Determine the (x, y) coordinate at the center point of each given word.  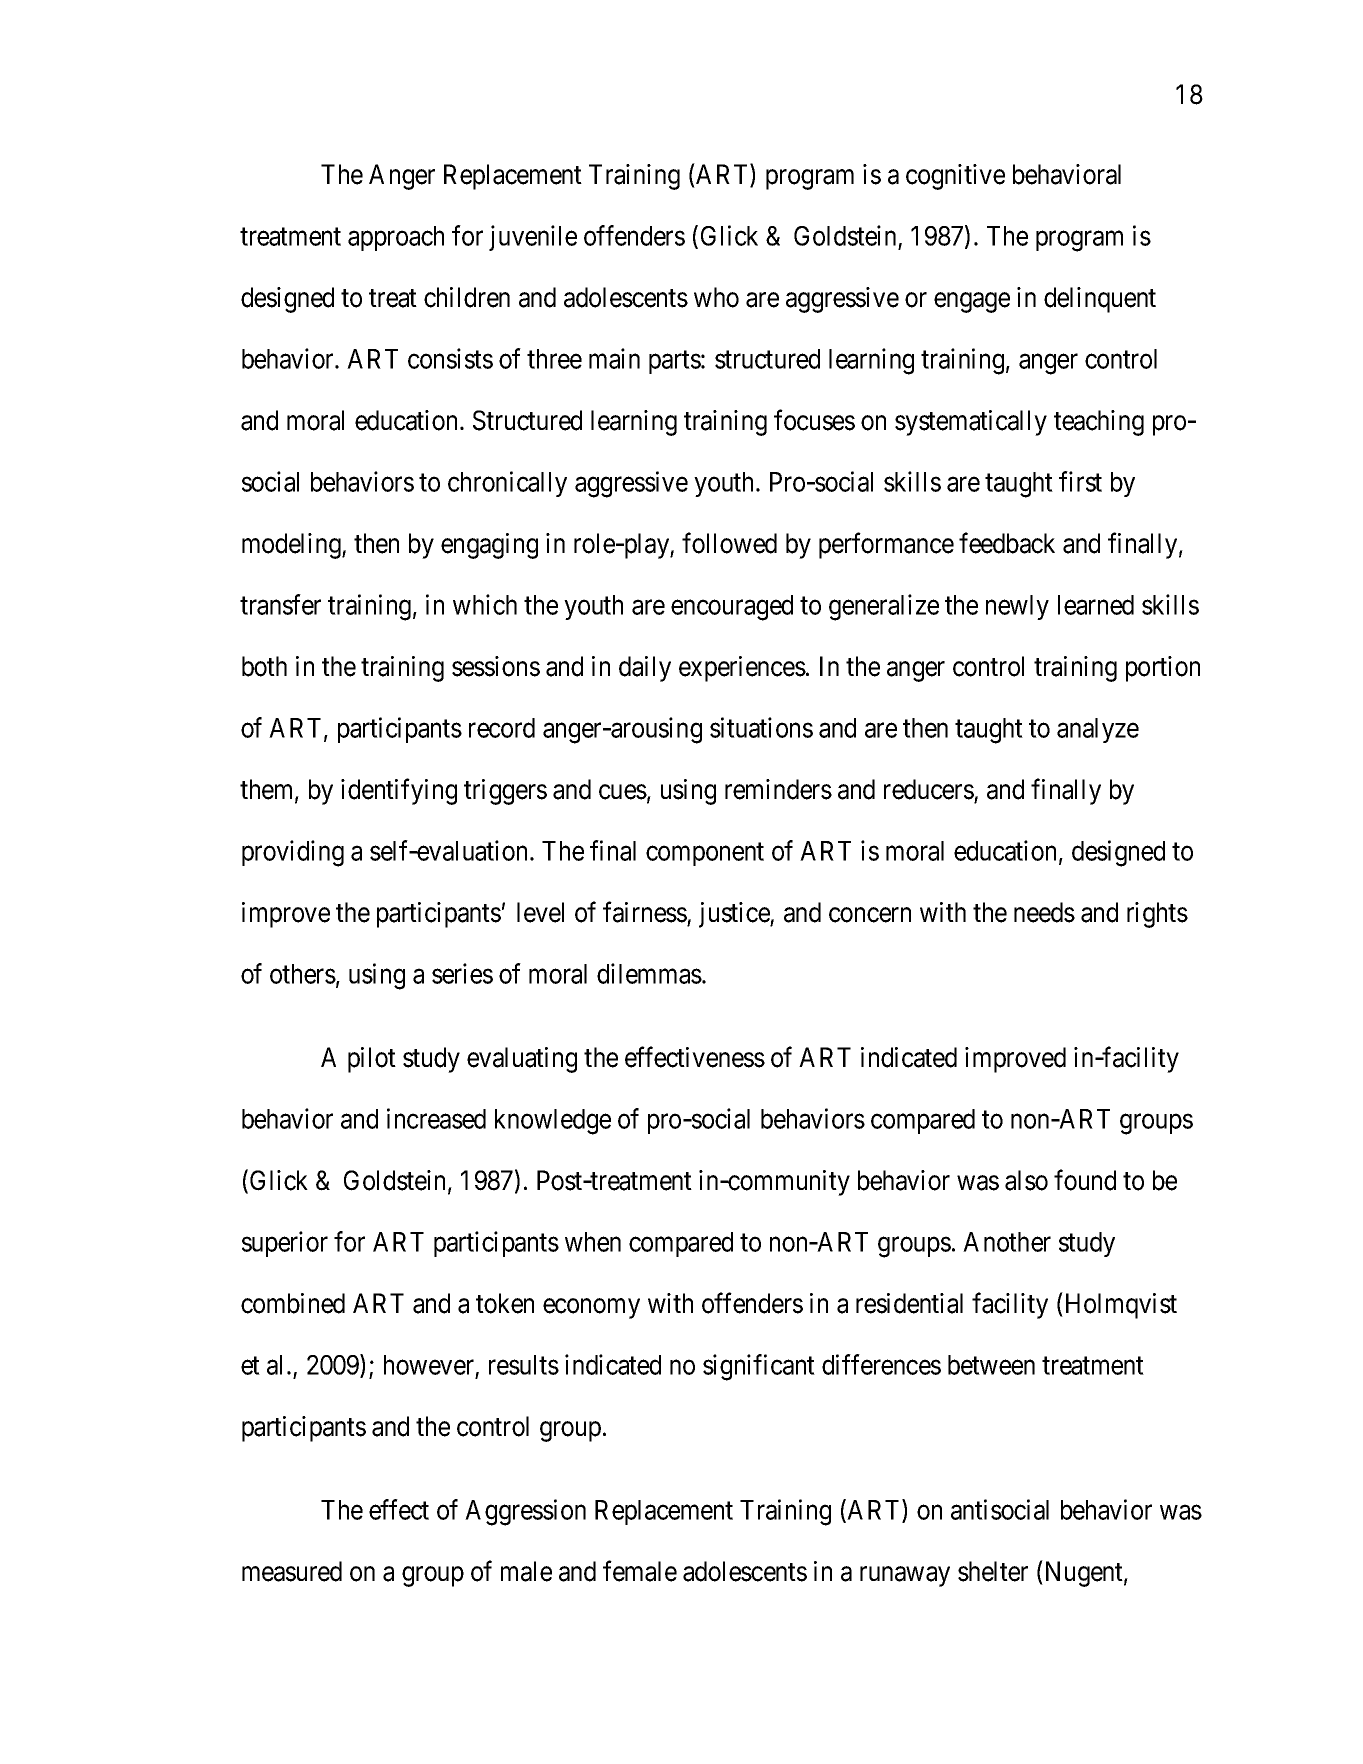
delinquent (1100, 300)
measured (292, 1571)
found (1085, 1180)
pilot (372, 1060)
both (264, 666)
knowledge (553, 1122)
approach (396, 238)
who (716, 297)
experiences (742, 669)
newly (1017, 607)
